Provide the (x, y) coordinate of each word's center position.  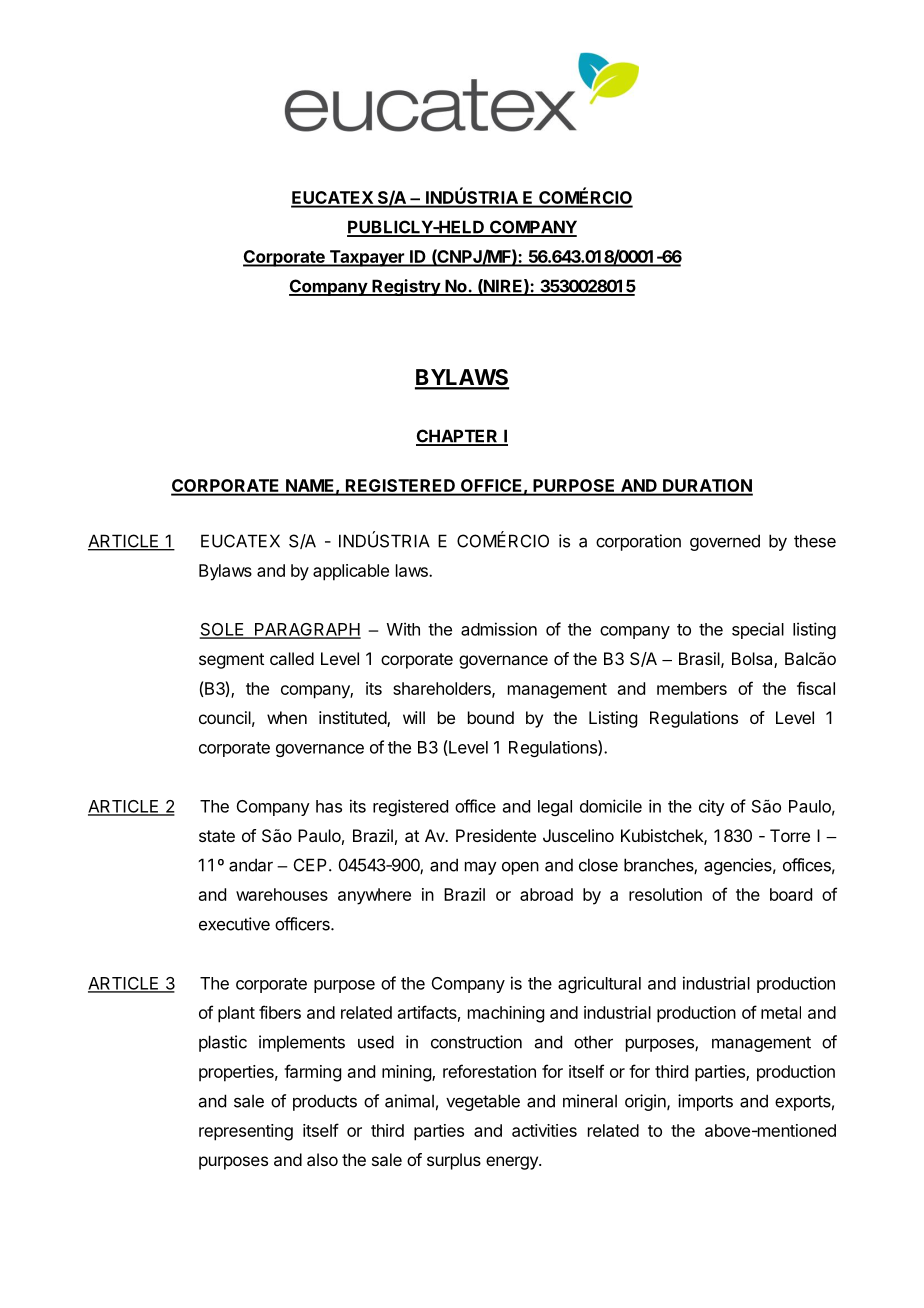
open (520, 868)
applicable (351, 572)
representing (246, 1132)
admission (499, 629)
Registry (406, 287)
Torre (790, 835)
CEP (310, 865)
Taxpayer (366, 258)
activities (544, 1130)
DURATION (707, 487)
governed (725, 542)
